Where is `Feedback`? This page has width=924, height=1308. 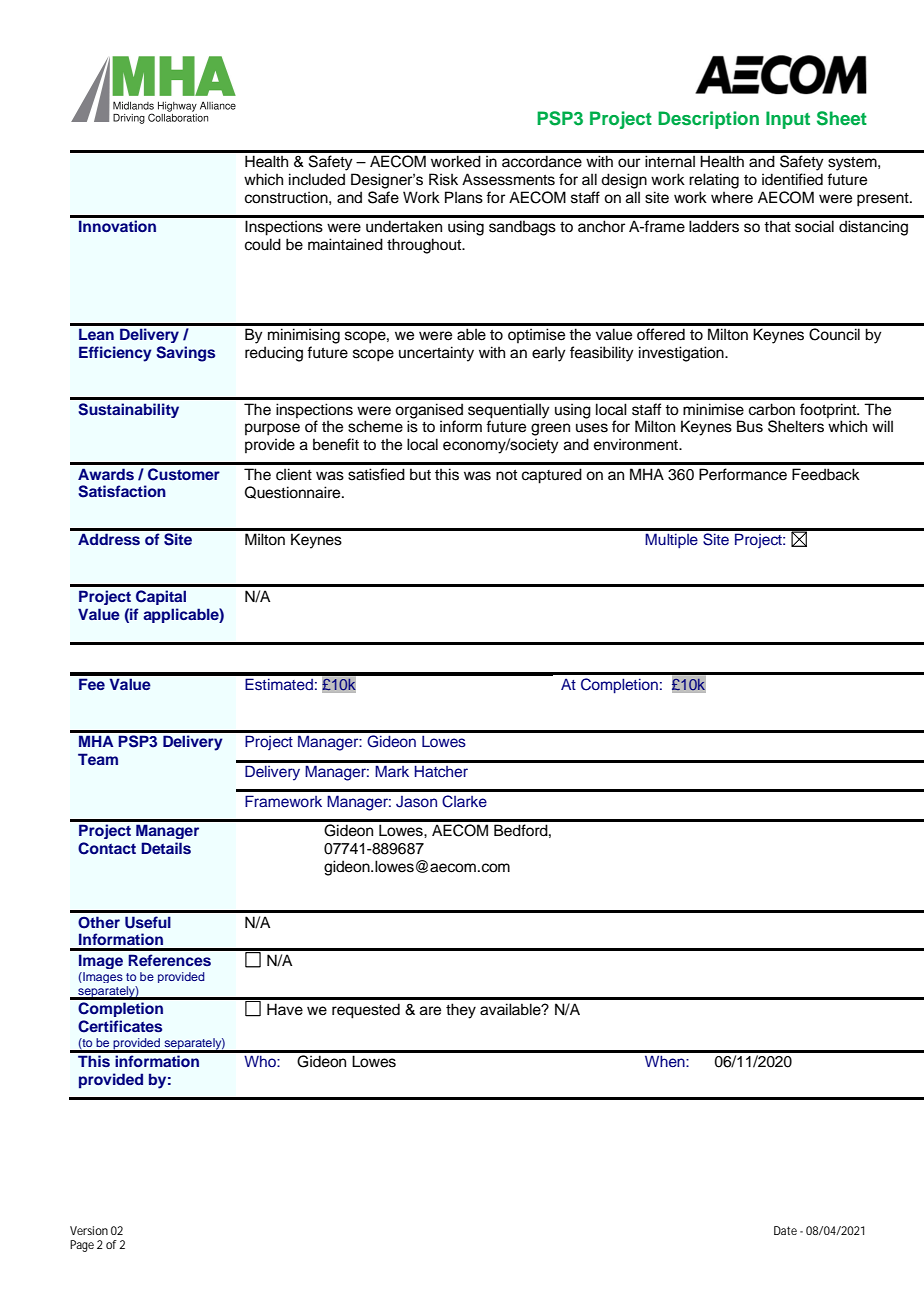
Feedback is located at coordinates (826, 474).
